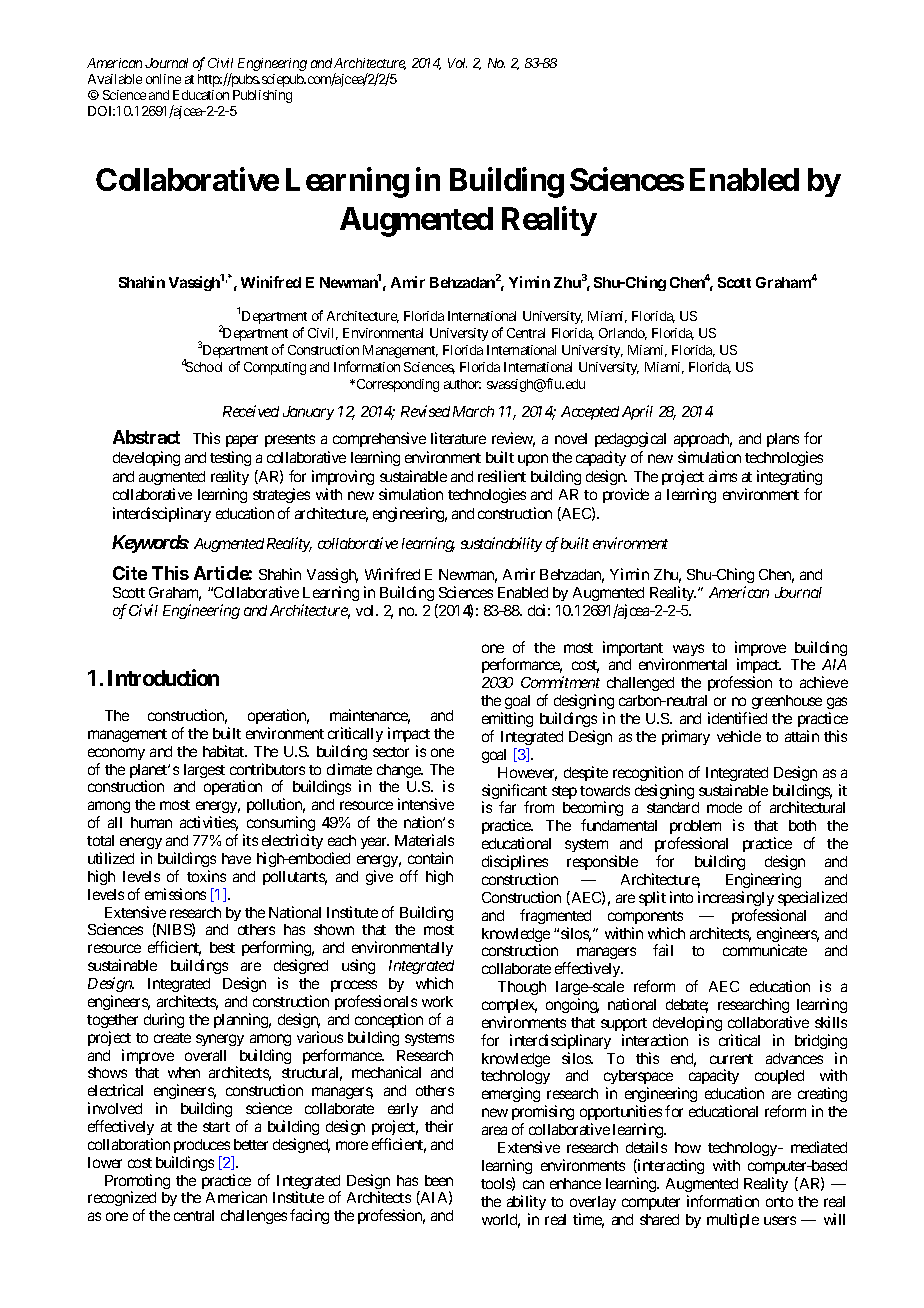  What do you see at coordinates (163, 79) in the screenshot?
I see `online` at bounding box center [163, 79].
